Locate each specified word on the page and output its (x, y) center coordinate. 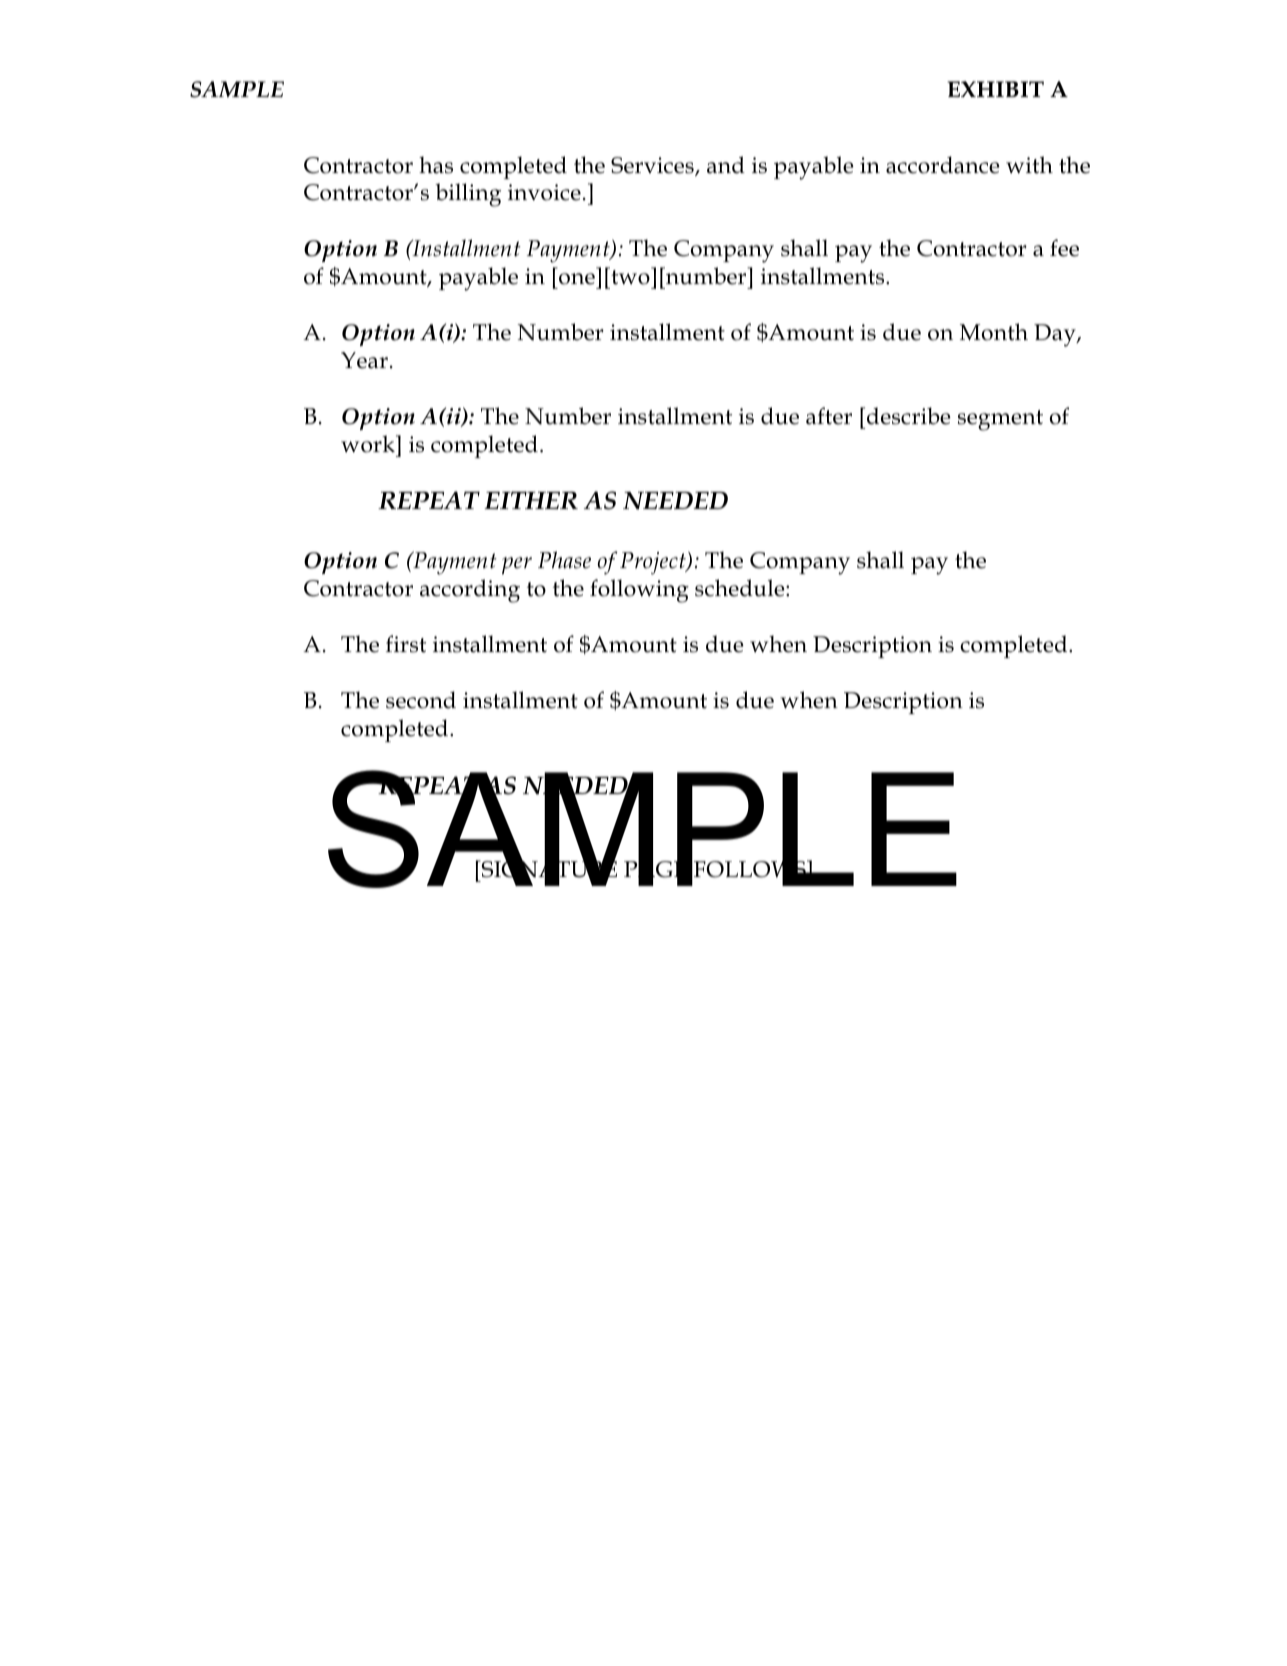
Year (364, 360)
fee (1064, 248)
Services (653, 166)
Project (654, 563)
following (639, 591)
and (726, 165)
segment (1000, 420)
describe (909, 416)
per (517, 566)
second (421, 700)
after (829, 416)
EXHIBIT (996, 89)
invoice (544, 192)
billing (468, 195)
